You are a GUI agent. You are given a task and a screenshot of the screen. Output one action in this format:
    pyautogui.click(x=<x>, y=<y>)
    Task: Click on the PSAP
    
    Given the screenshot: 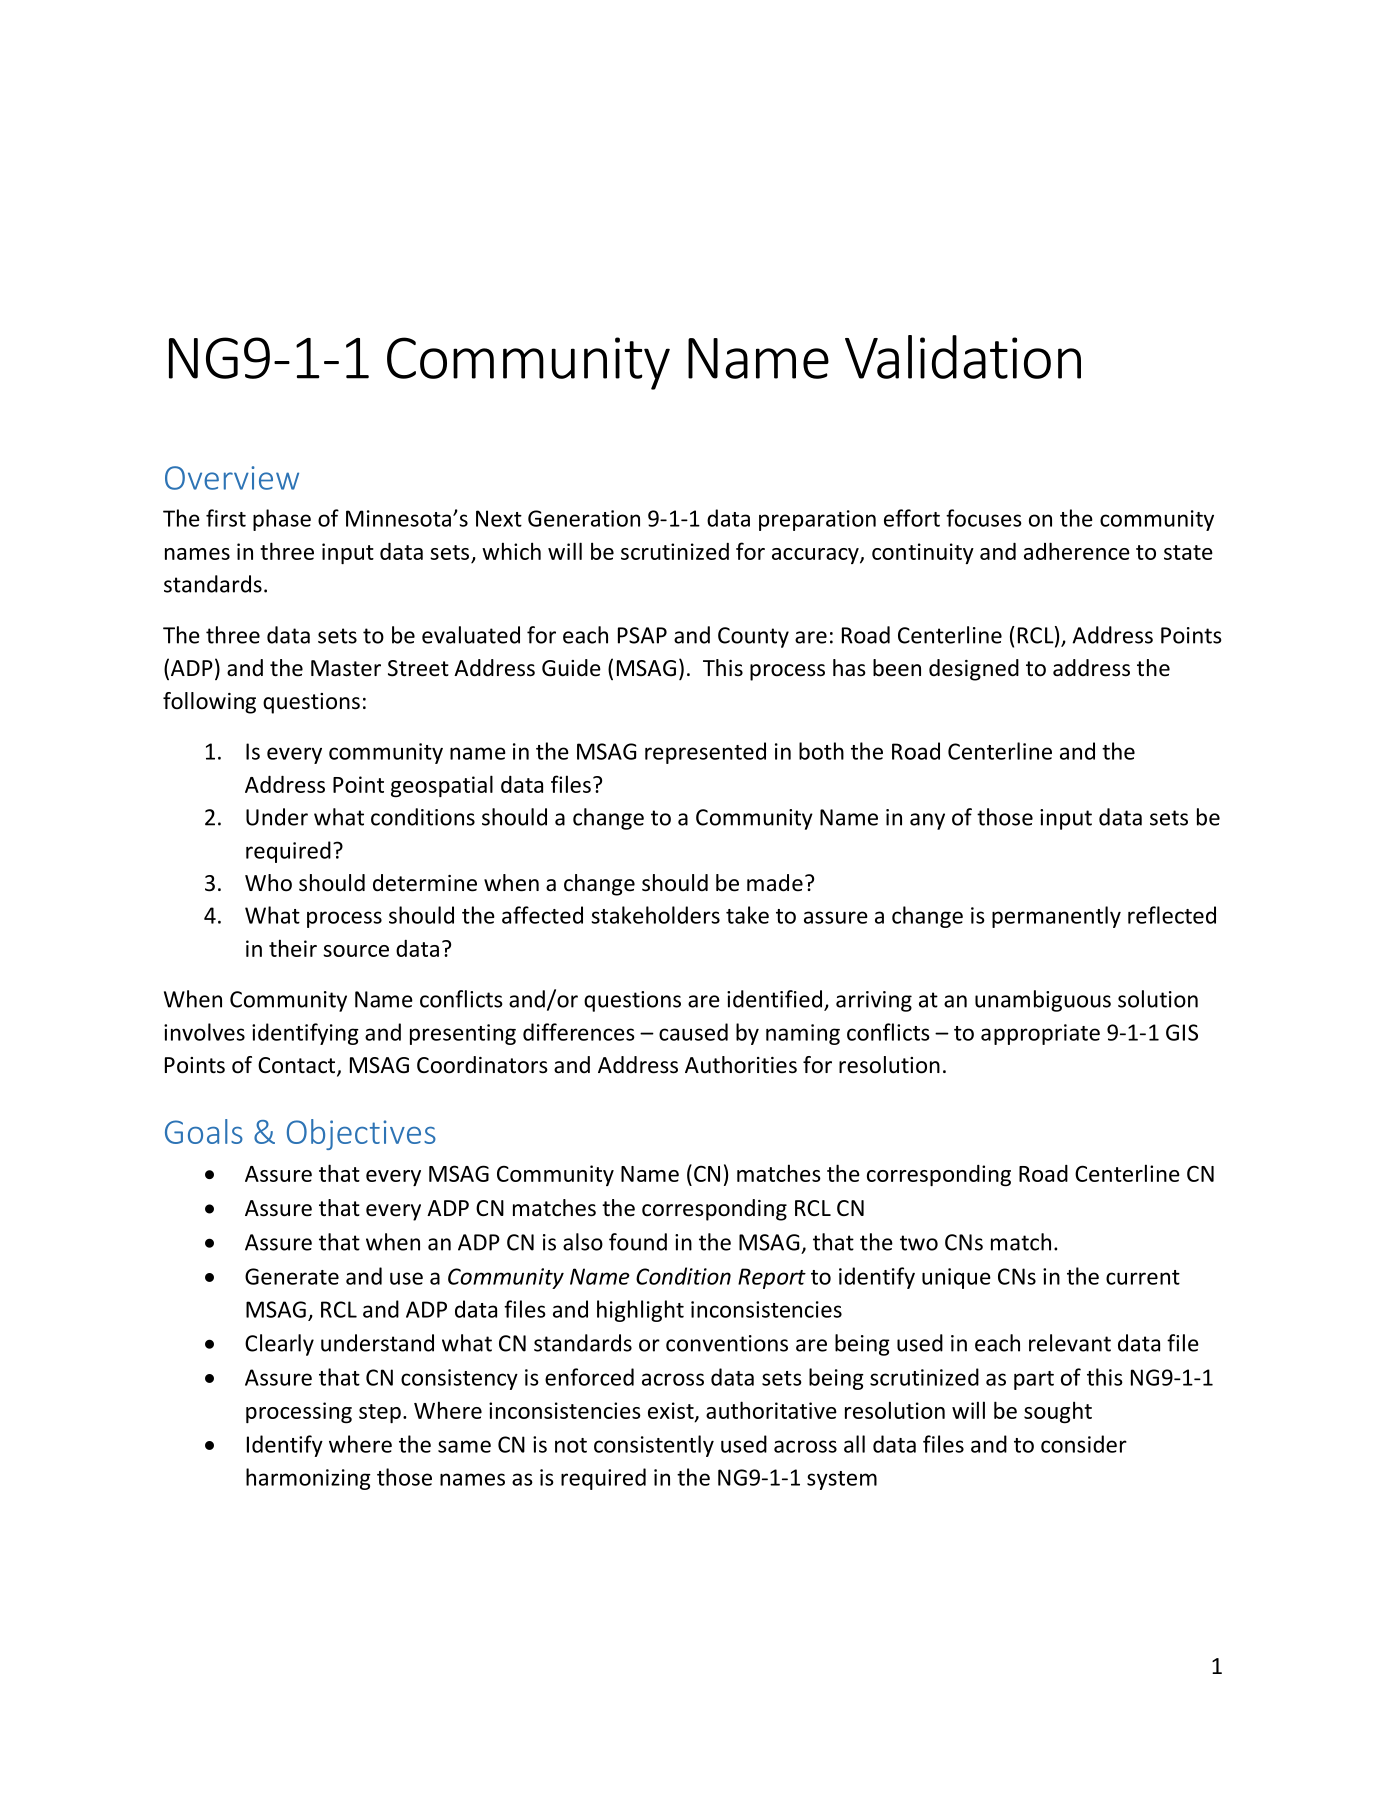 What is the action you would take?
    pyautogui.click(x=642, y=635)
